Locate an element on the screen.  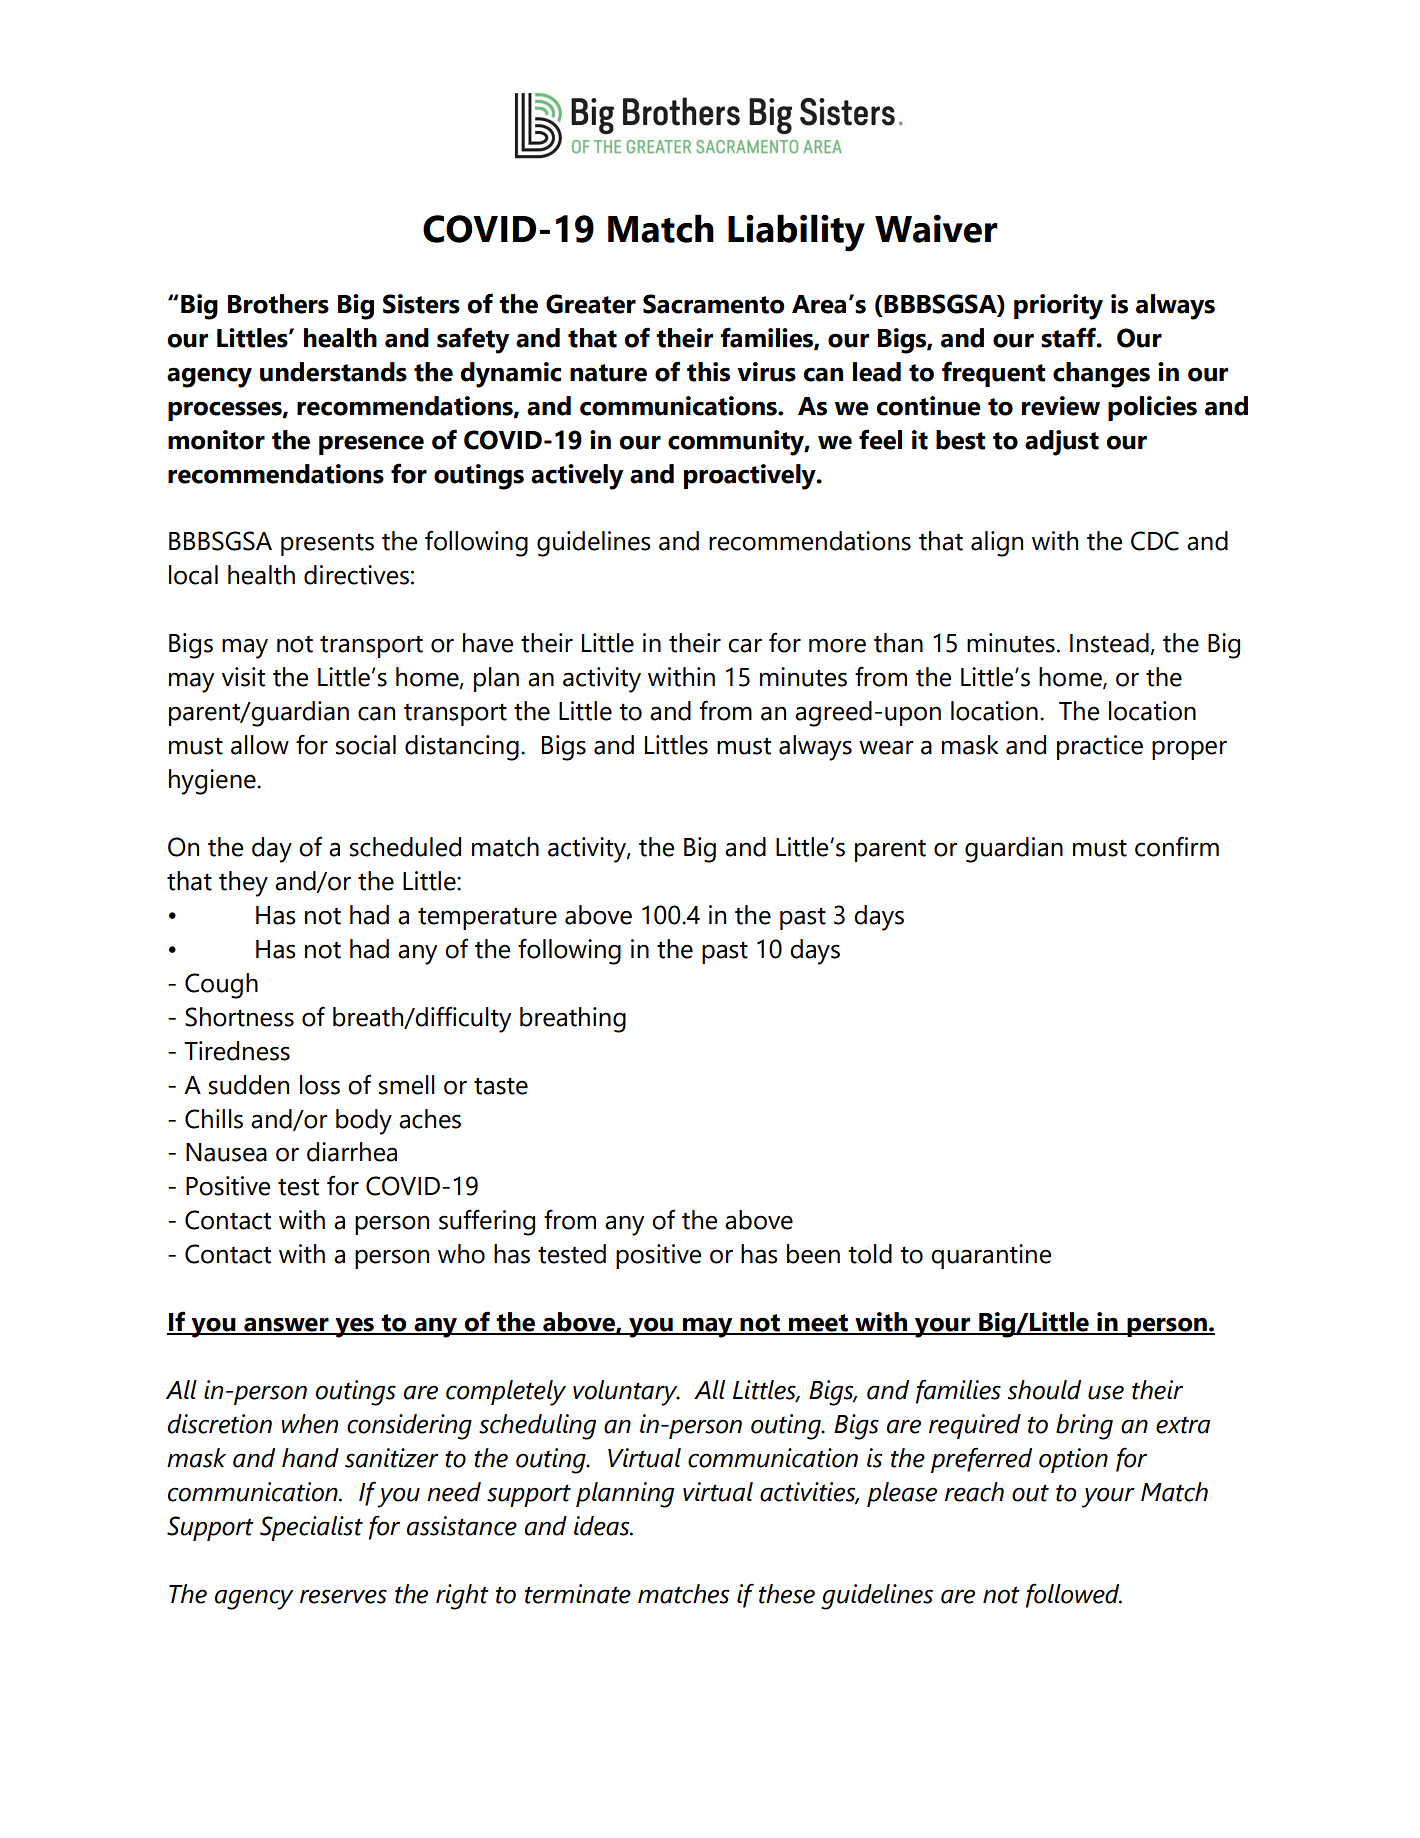
confirm is located at coordinates (1177, 846).
